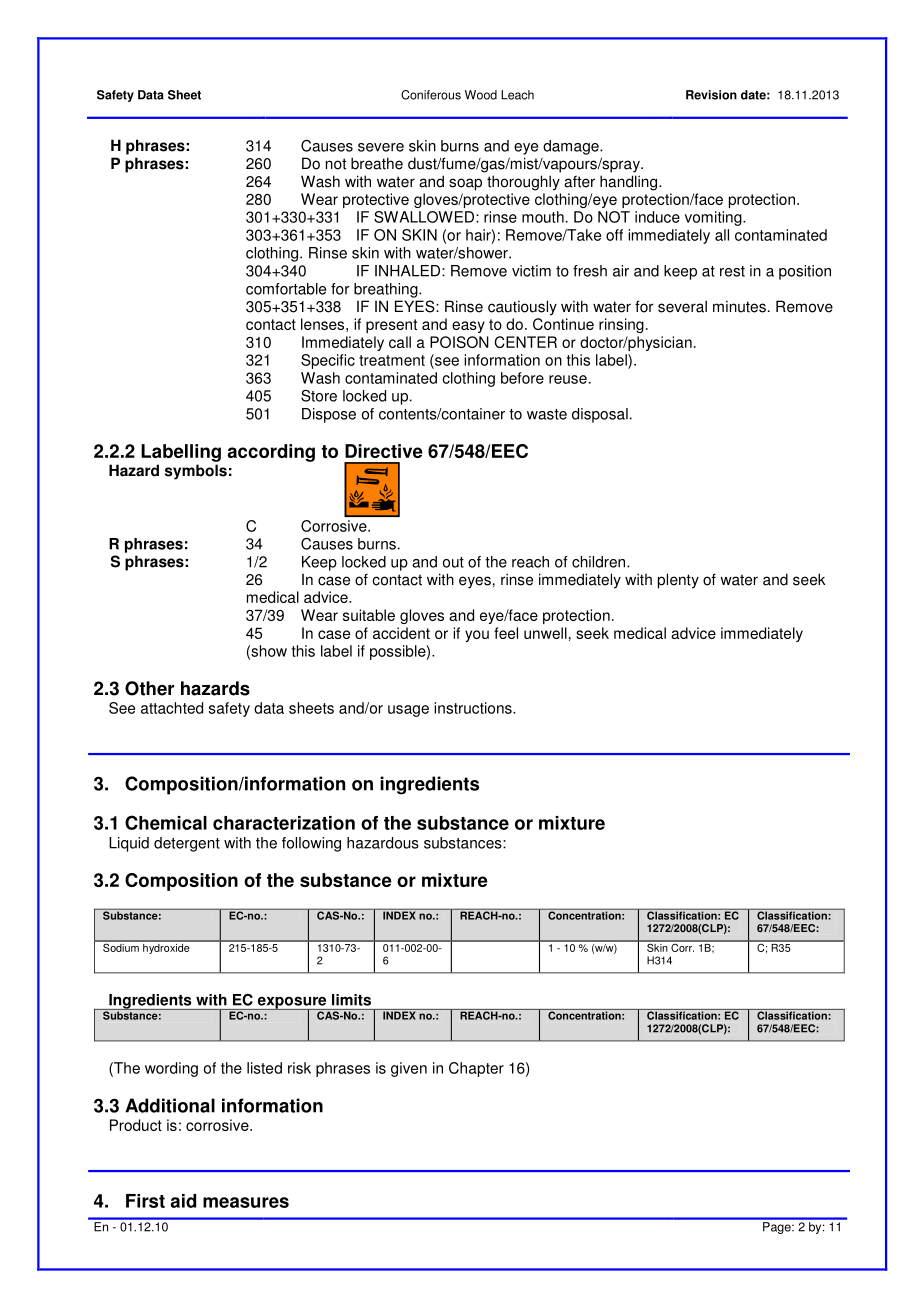 Image resolution: width=924 pixels, height=1308 pixels. Describe the element at coordinates (377, 163) in the screenshot. I see `breathe` at that location.
